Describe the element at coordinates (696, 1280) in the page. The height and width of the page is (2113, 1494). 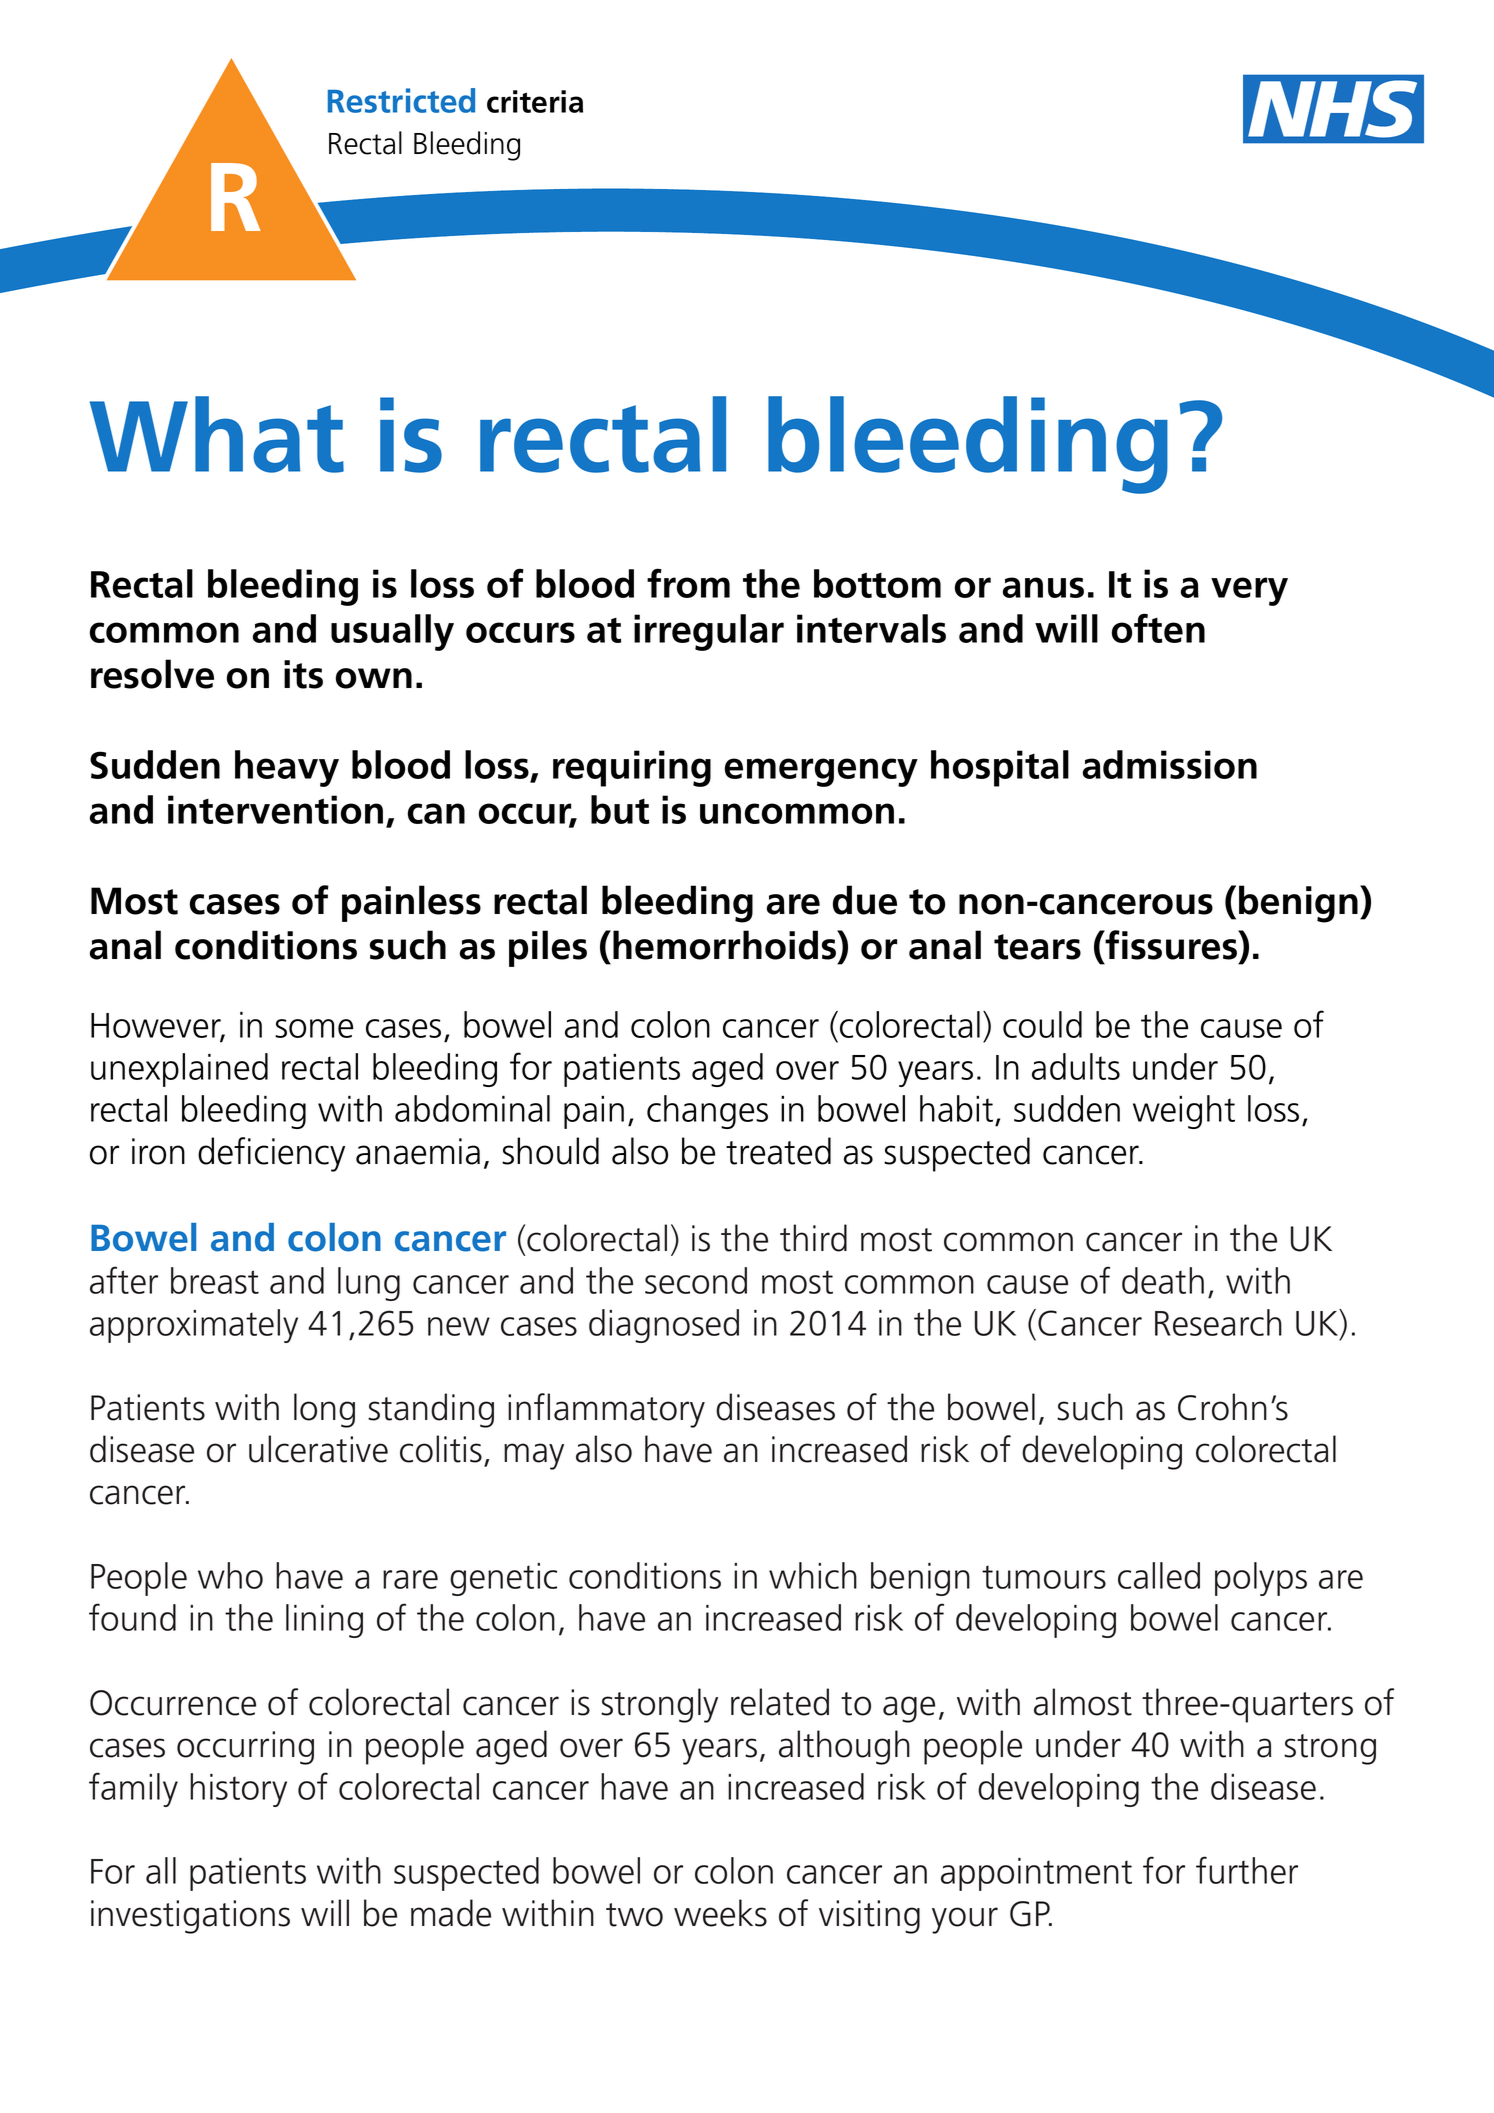
I see `second` at that location.
